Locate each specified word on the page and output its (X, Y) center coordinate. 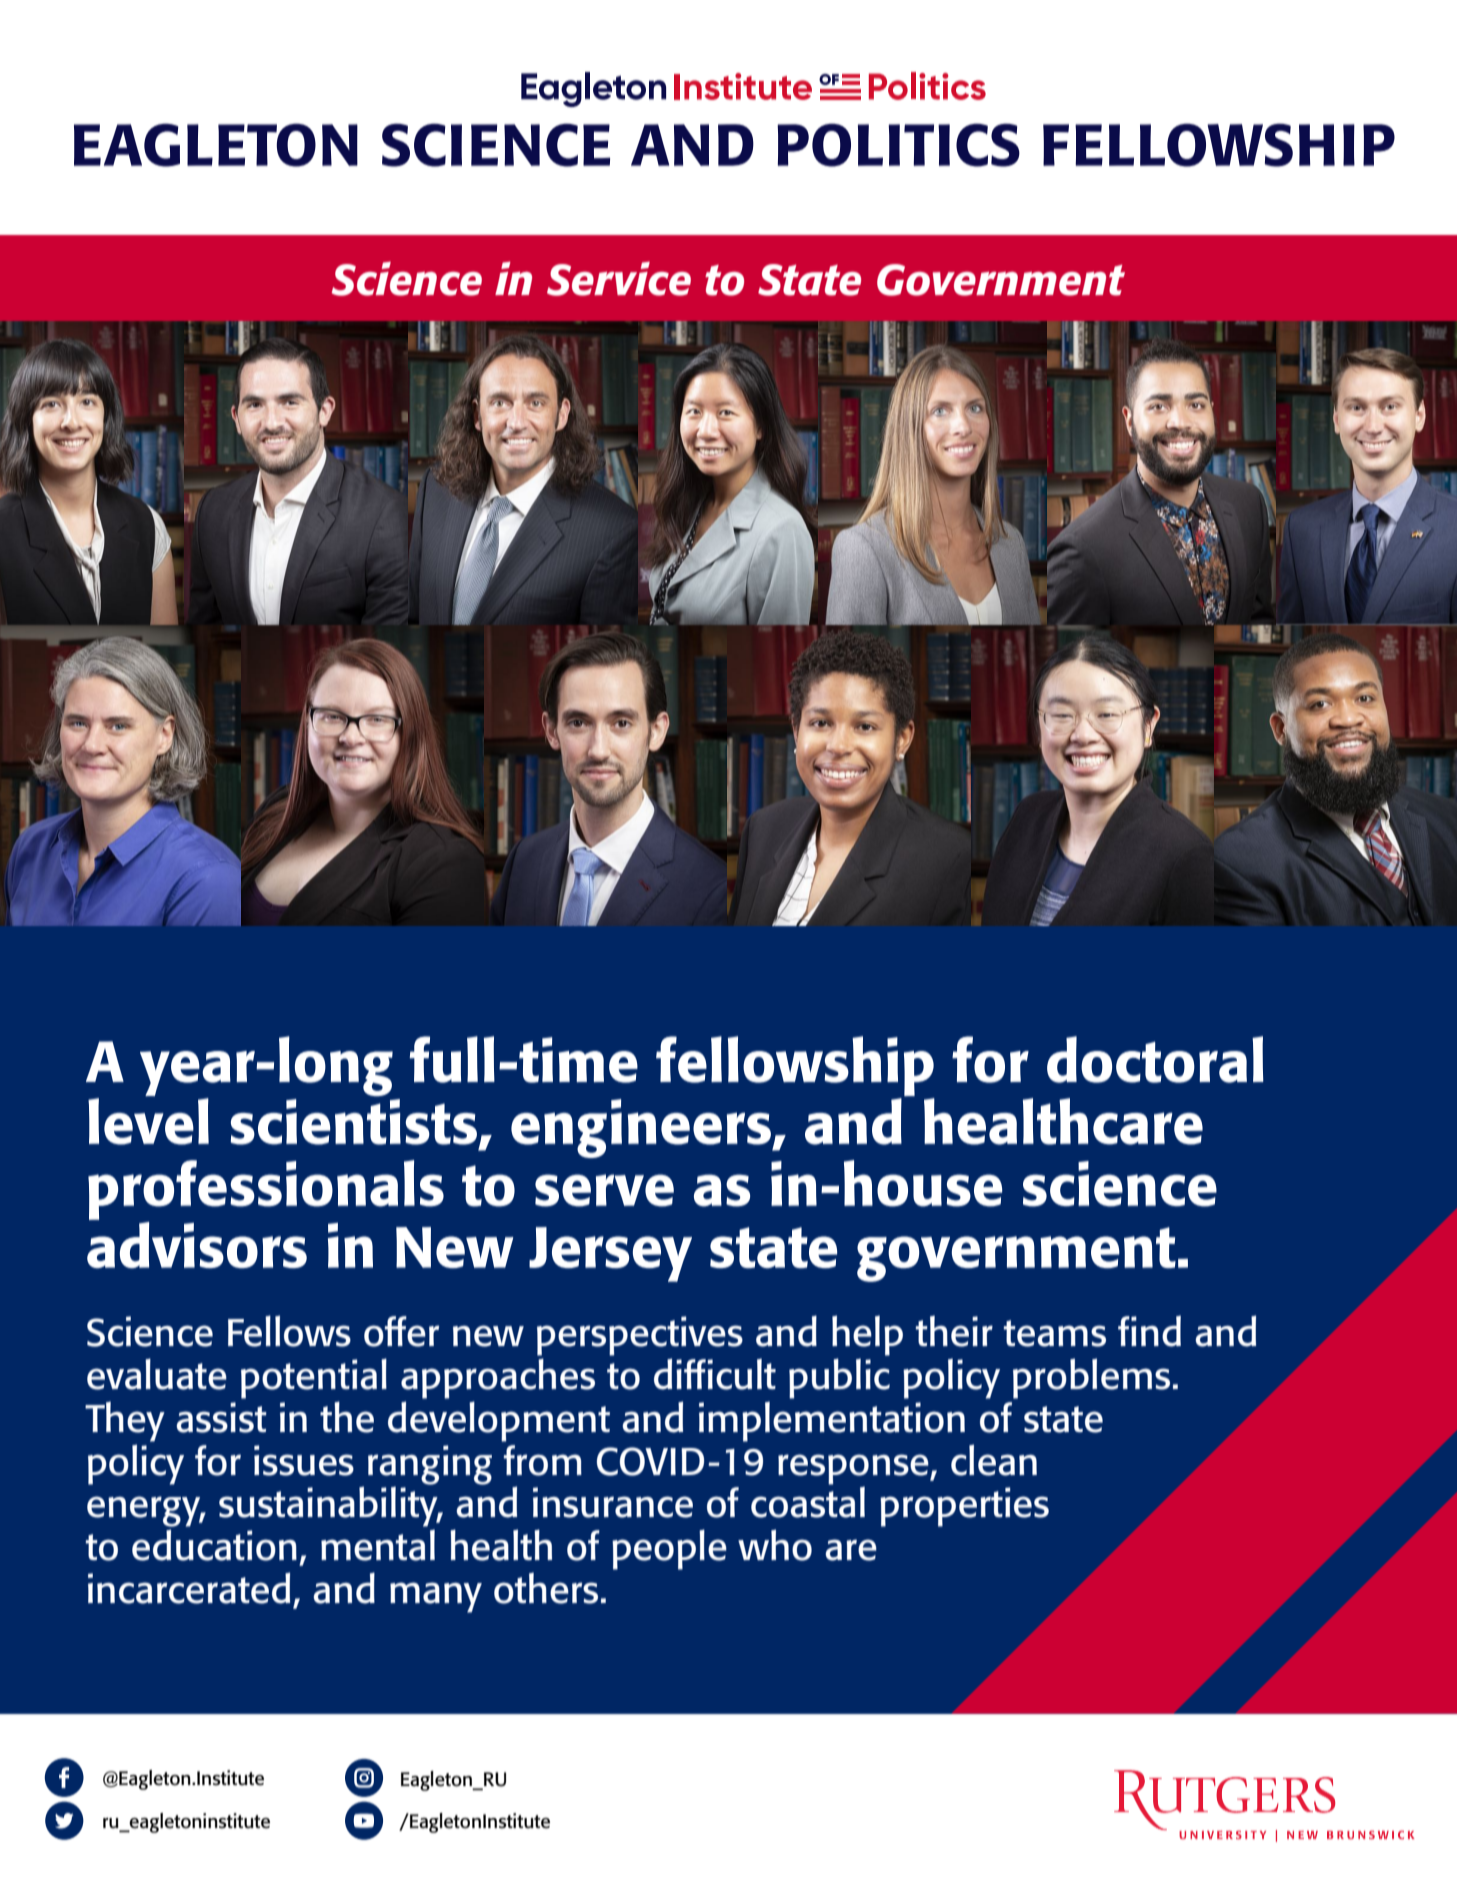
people (669, 1549)
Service (619, 279)
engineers (642, 1128)
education (214, 1545)
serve (604, 1190)
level (148, 1121)
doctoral (1155, 1059)
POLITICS (898, 145)
